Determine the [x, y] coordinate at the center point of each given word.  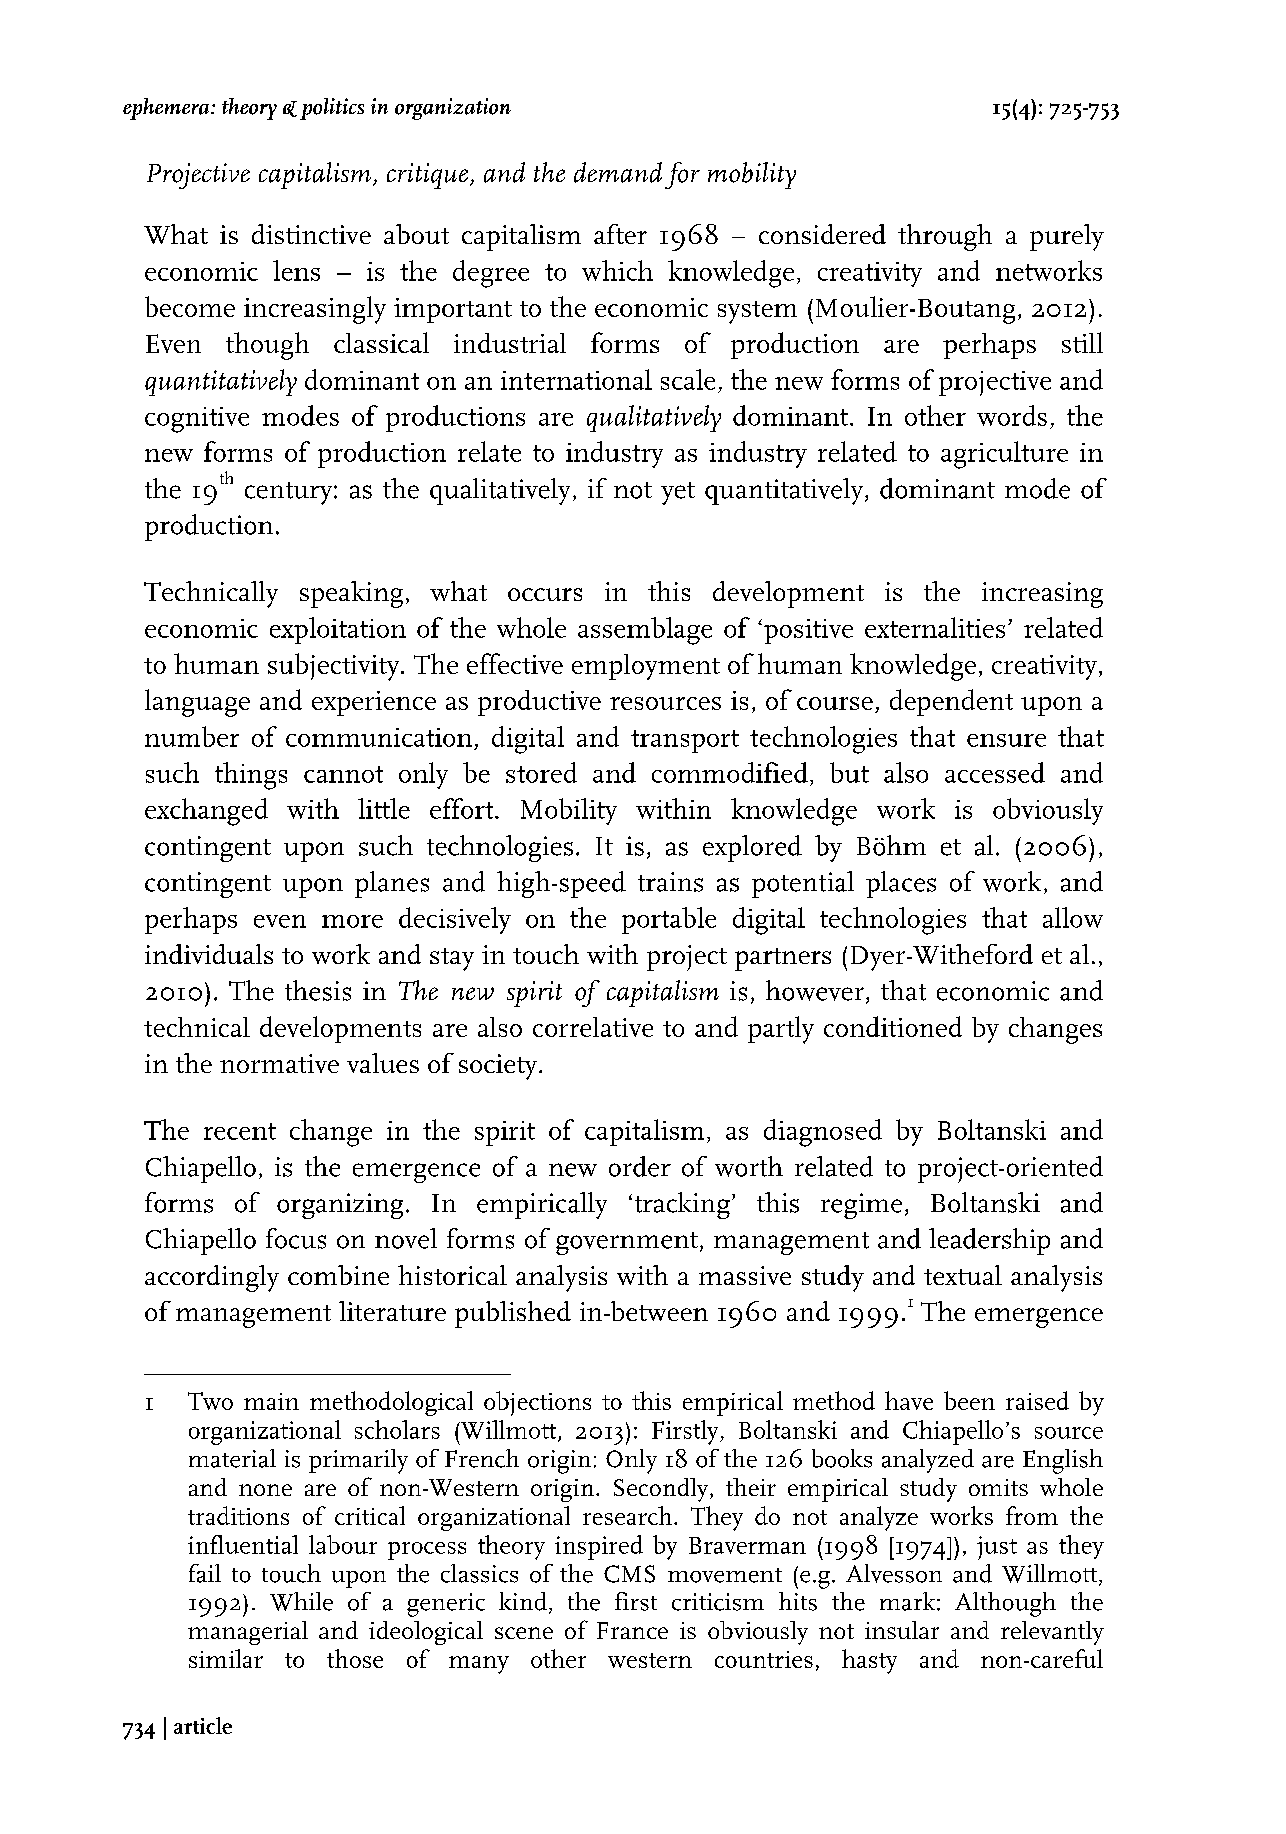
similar [226, 1658]
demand [618, 172]
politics [332, 109]
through [945, 237]
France [632, 1630]
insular [902, 1630]
